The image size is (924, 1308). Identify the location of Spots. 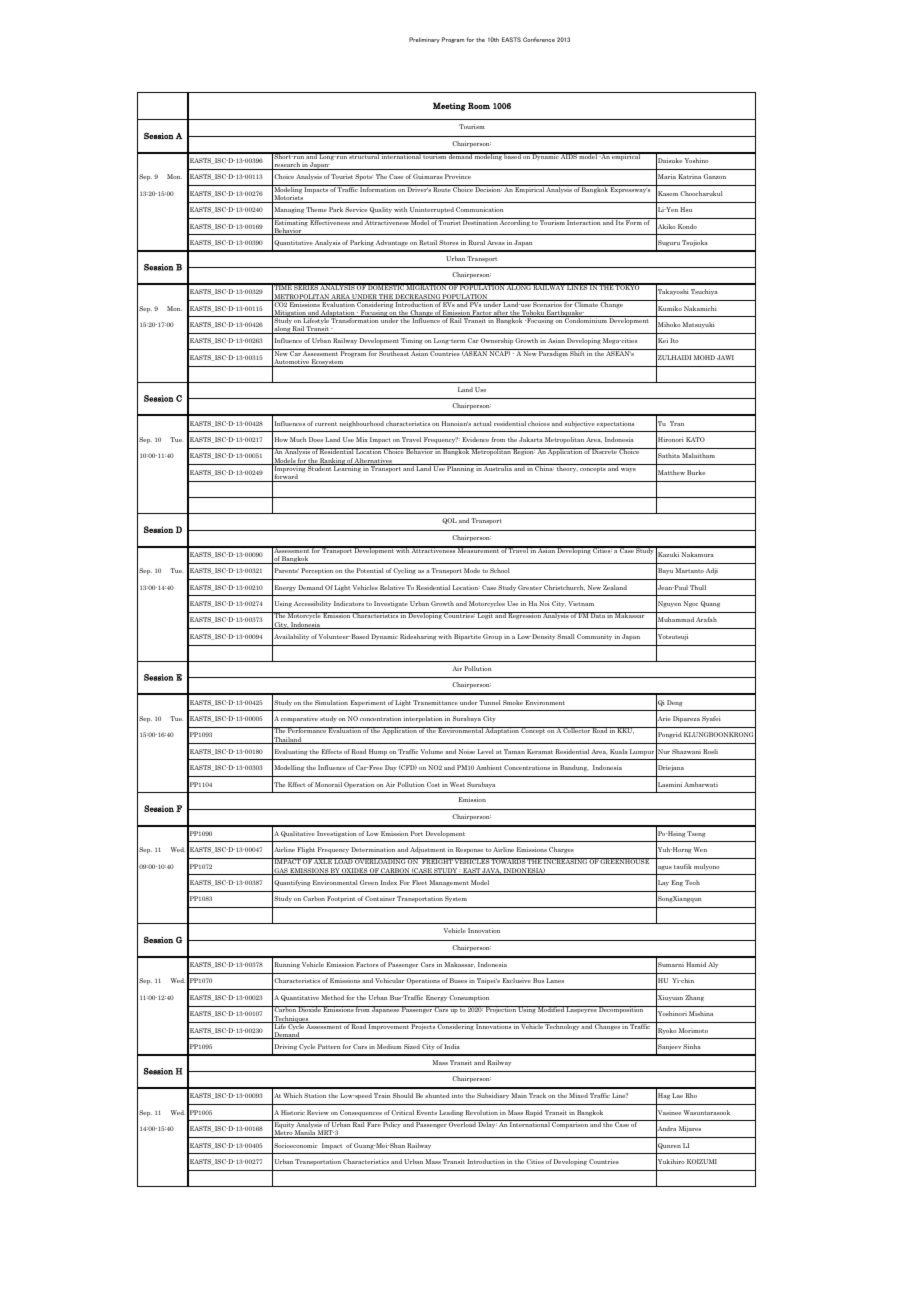
(364, 177).
